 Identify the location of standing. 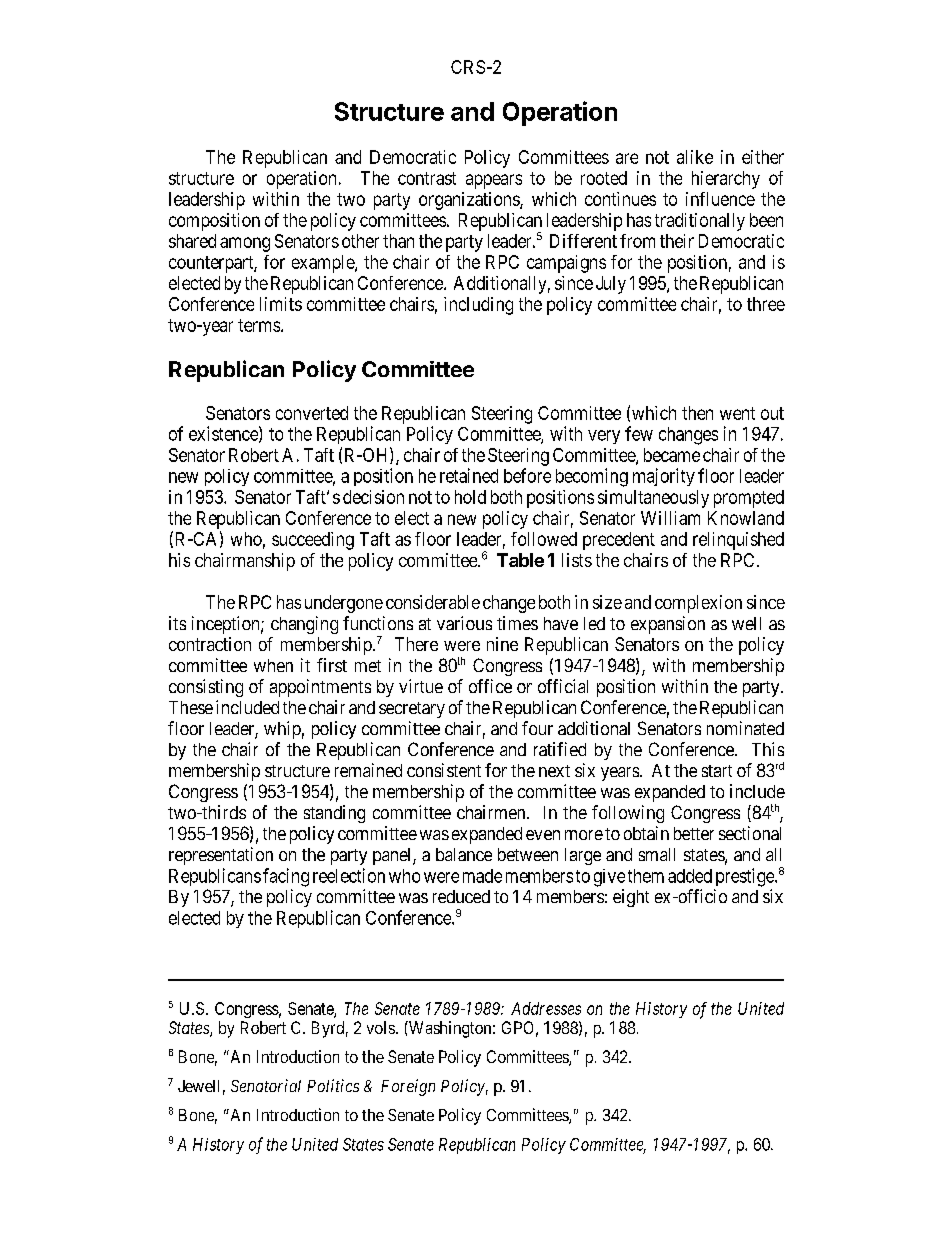
(334, 814).
